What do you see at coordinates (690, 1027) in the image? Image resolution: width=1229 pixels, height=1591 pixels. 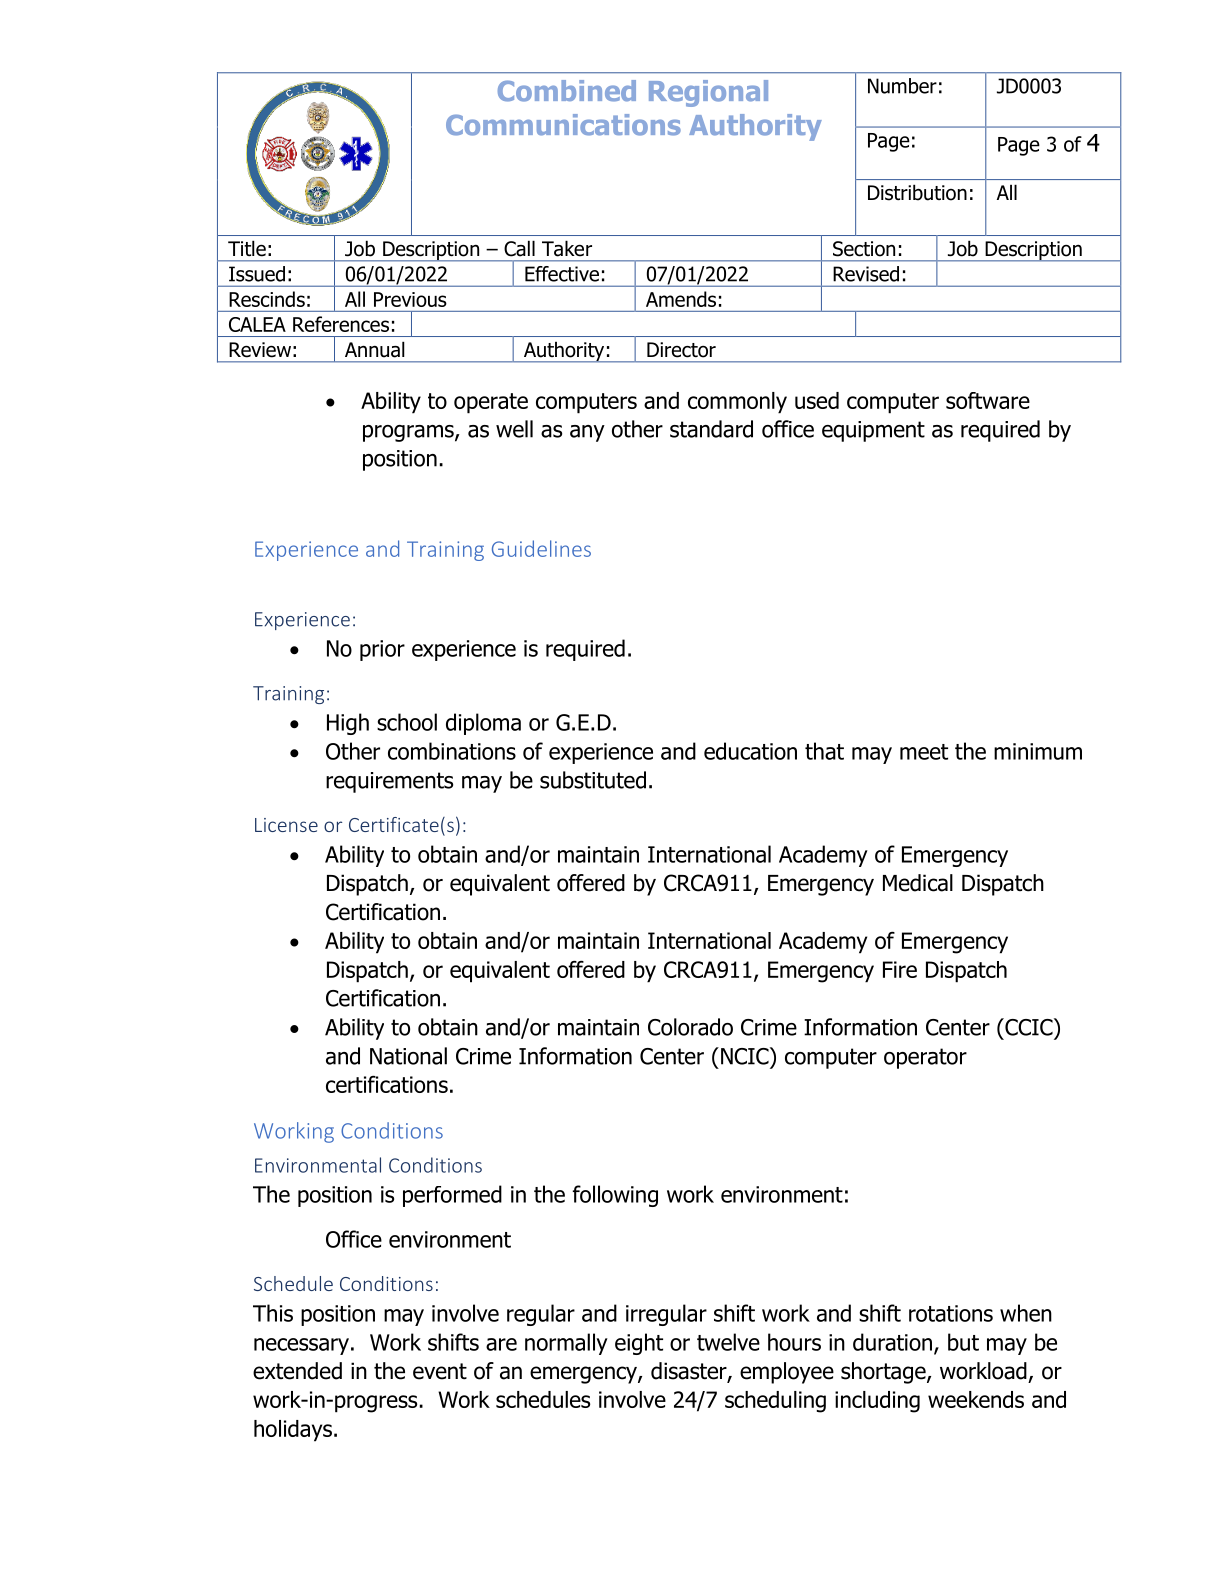 I see `Colorado` at bounding box center [690, 1027].
